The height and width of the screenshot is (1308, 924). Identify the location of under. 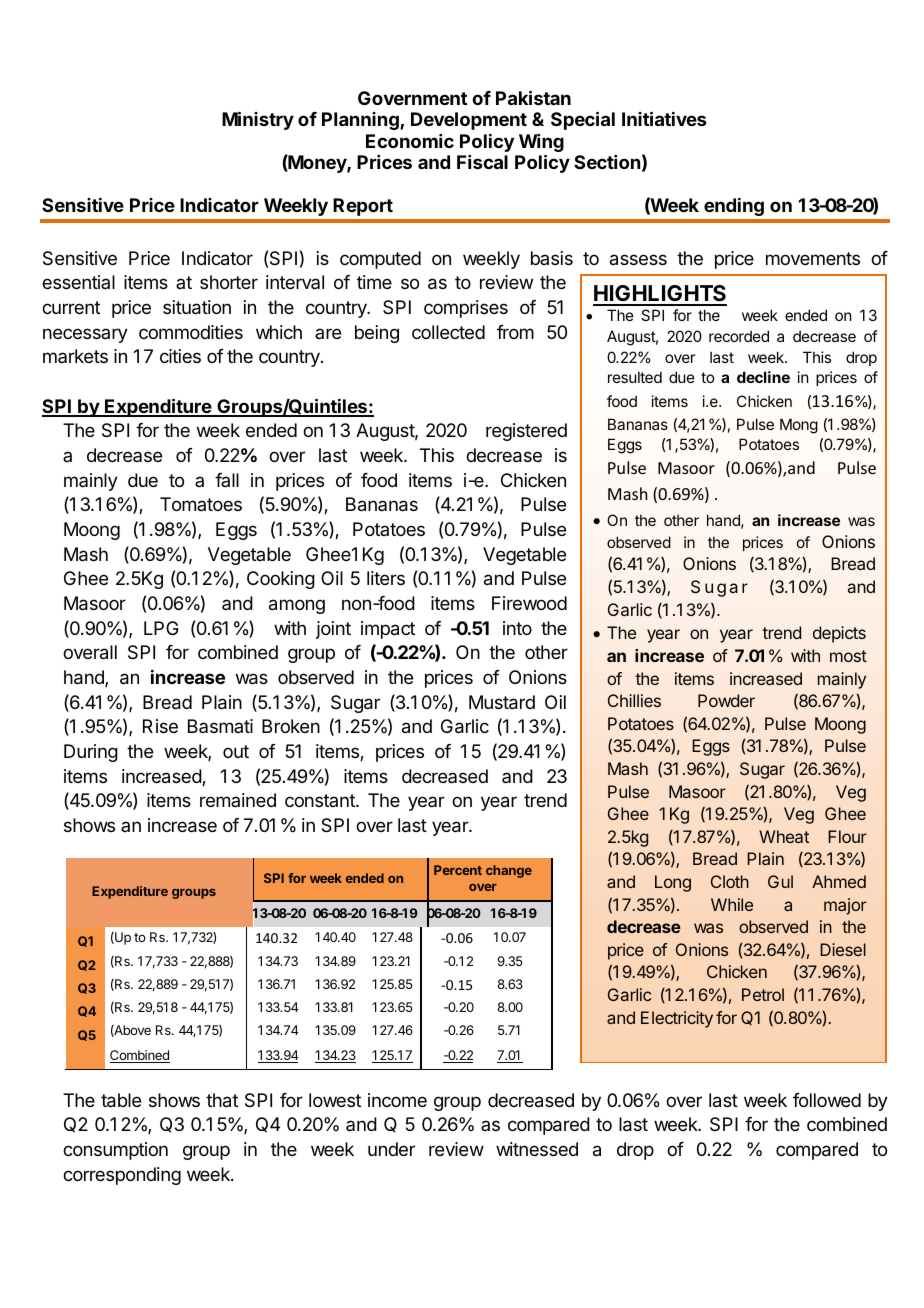
(391, 1149).
